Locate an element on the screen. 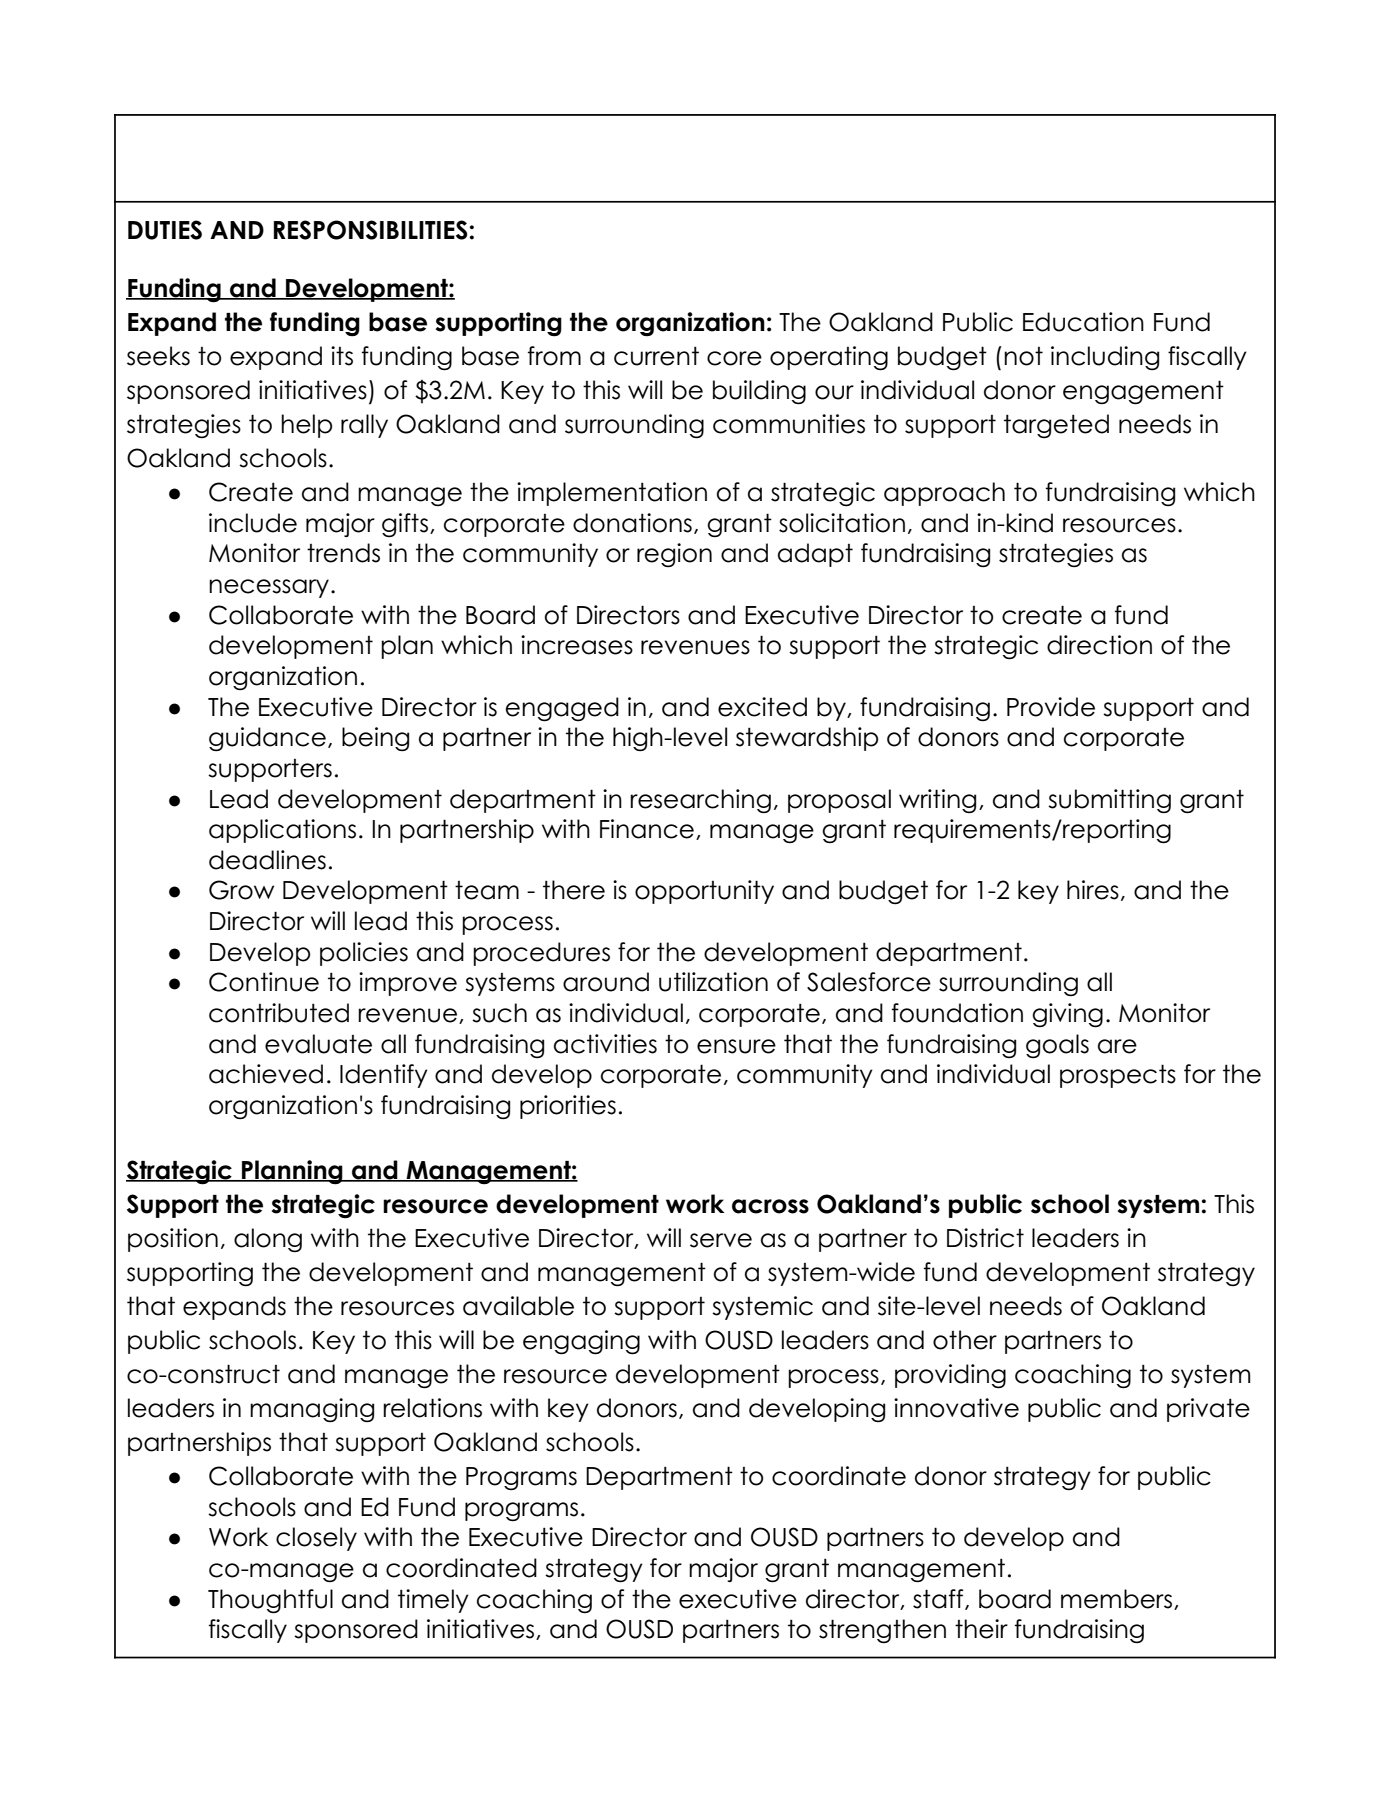 The width and height of the screenshot is (1390, 1798). necessary is located at coordinates (270, 588).
